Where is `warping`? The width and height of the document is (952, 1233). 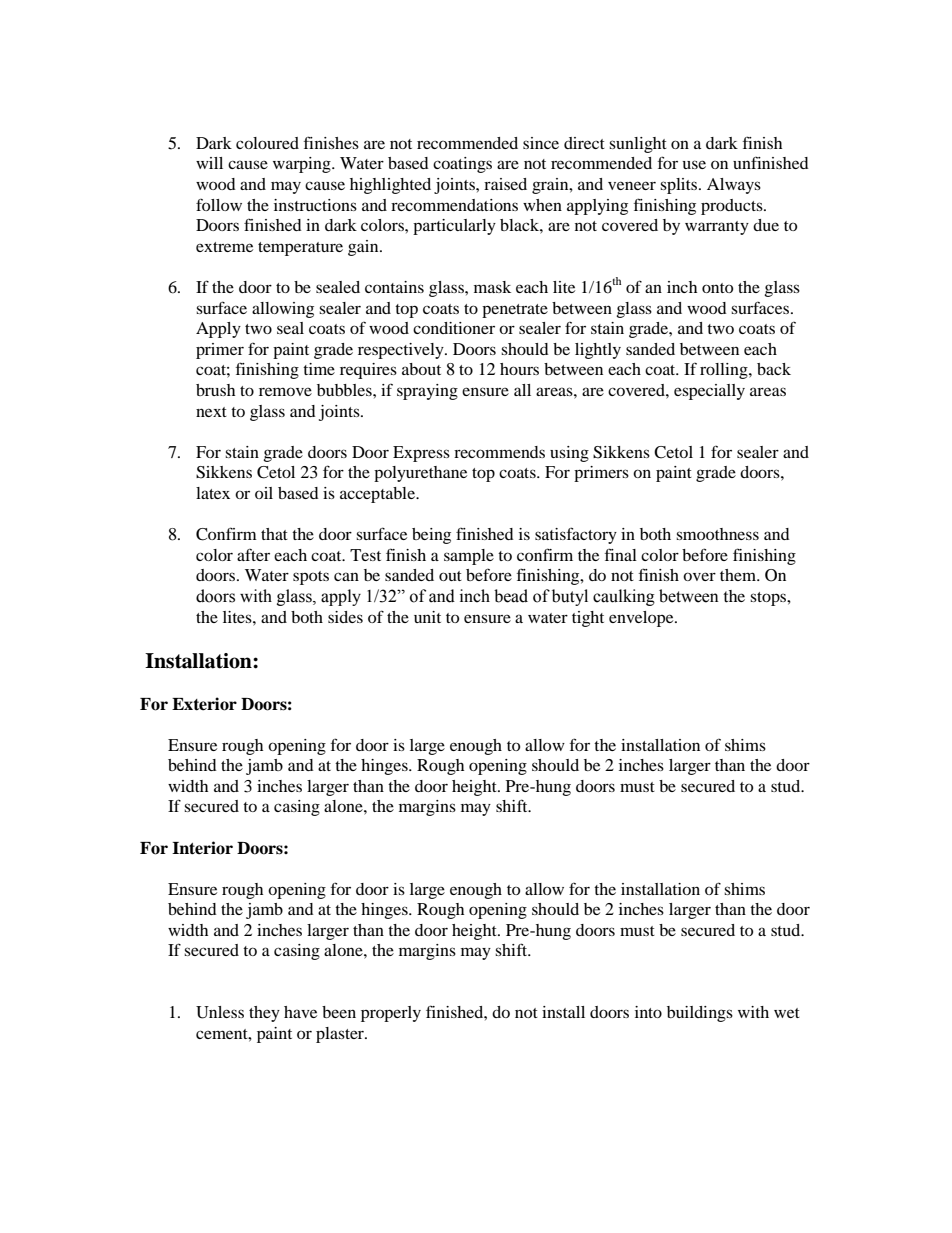 warping is located at coordinates (303, 165).
